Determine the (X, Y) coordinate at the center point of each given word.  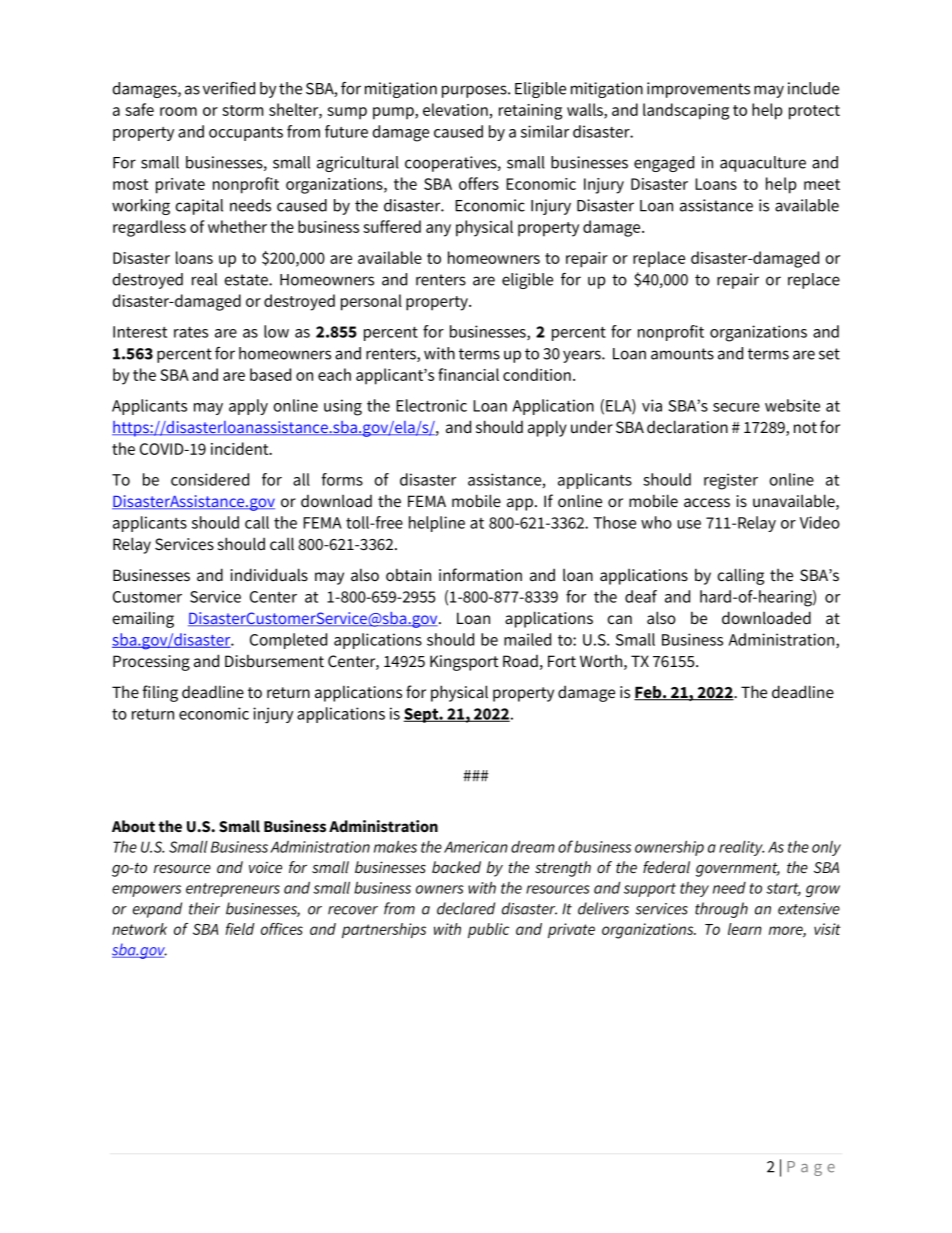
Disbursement (274, 661)
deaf (641, 596)
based (270, 374)
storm (242, 110)
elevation (455, 109)
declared (466, 908)
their (204, 908)
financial (468, 374)
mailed (527, 639)
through (721, 910)
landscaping (686, 111)
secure (736, 407)
